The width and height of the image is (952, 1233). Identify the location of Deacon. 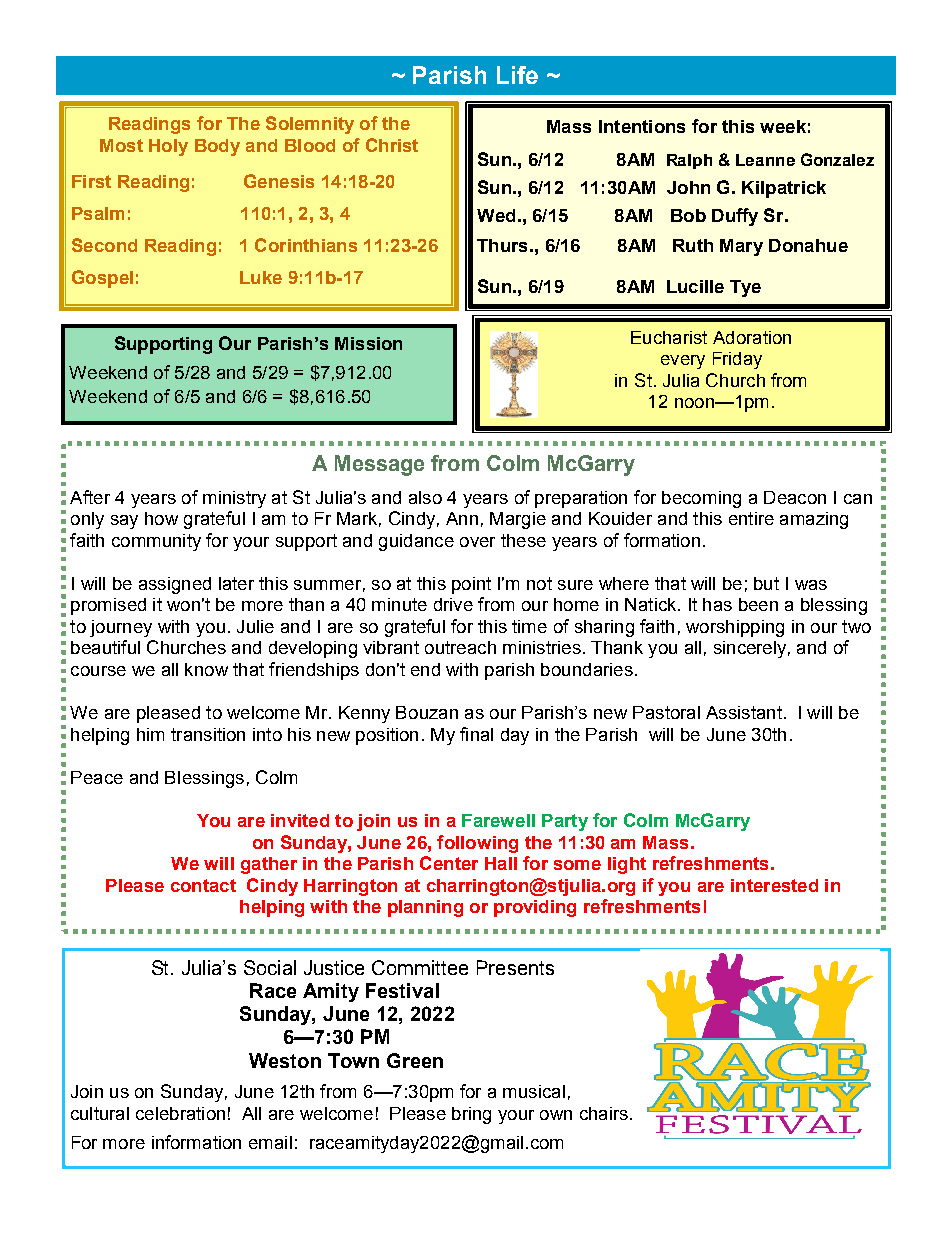
(795, 497).
